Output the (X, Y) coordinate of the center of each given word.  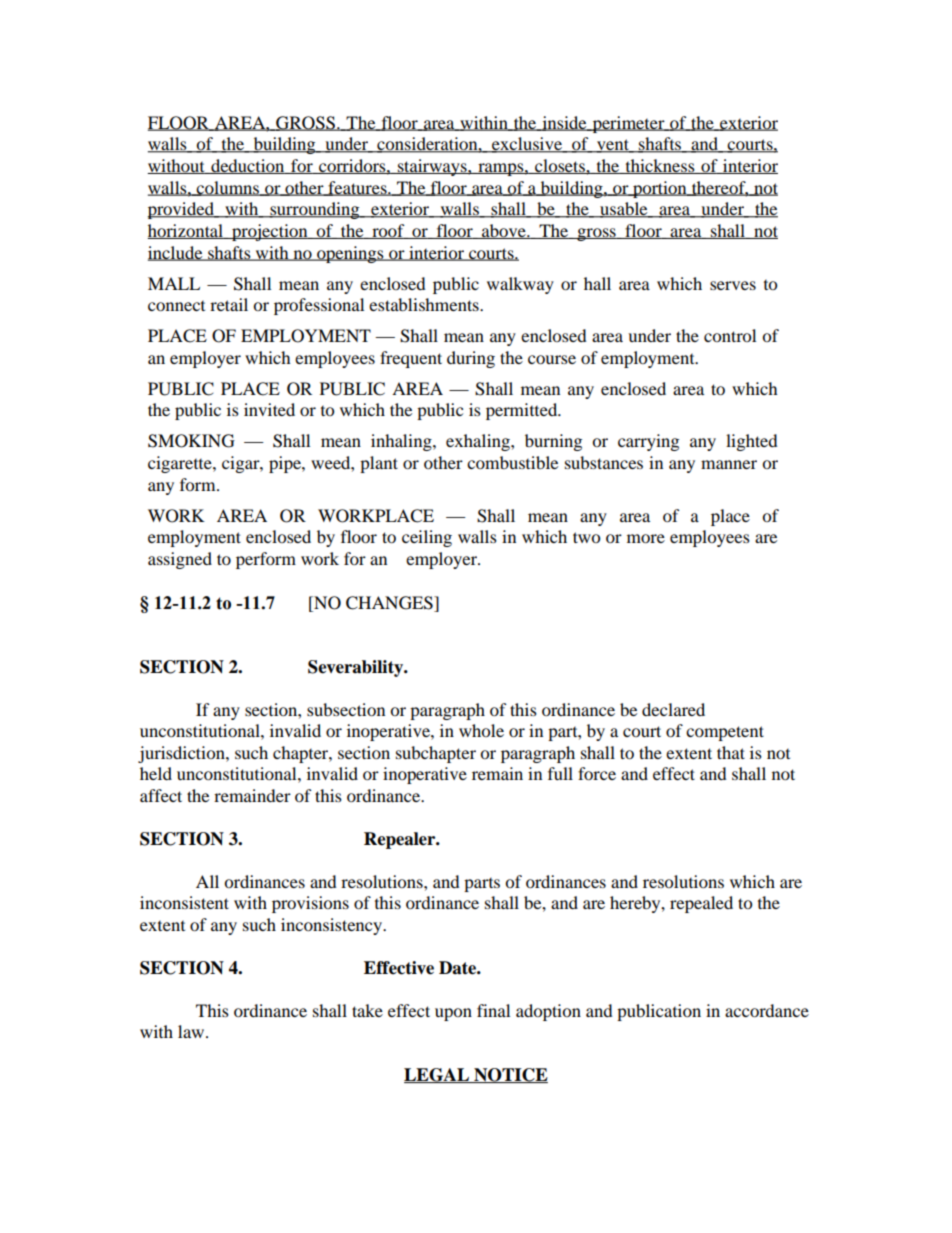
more (646, 538)
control (730, 335)
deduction (248, 166)
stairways (432, 167)
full (560, 773)
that (731, 752)
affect (161, 795)
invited (269, 409)
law (192, 1031)
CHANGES (390, 603)
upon (453, 1014)
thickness (660, 166)
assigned (180, 560)
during (471, 359)
